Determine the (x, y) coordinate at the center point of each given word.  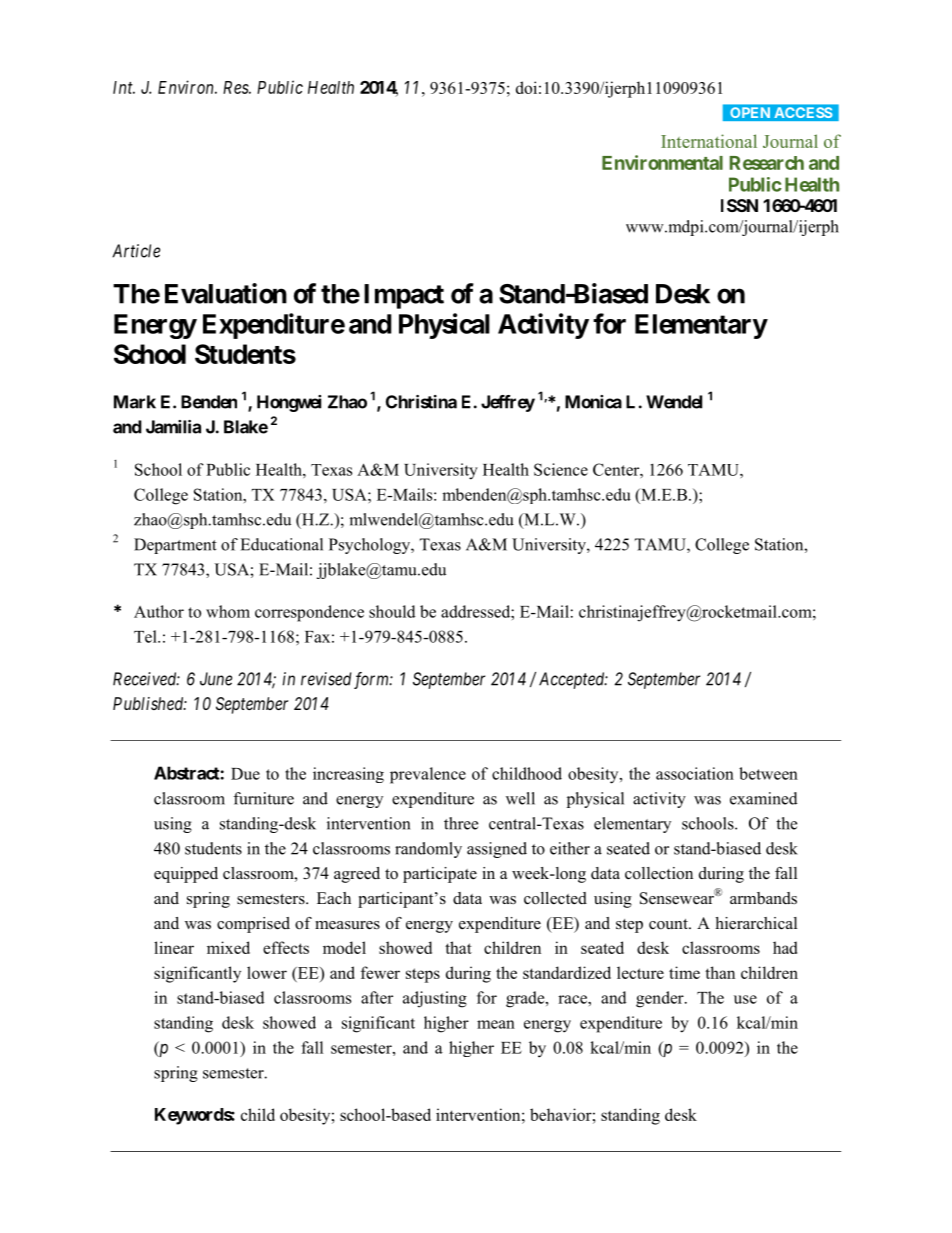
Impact (404, 296)
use (745, 999)
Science (561, 469)
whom (228, 611)
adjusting (435, 999)
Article (136, 251)
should (392, 611)
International (709, 141)
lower (267, 972)
